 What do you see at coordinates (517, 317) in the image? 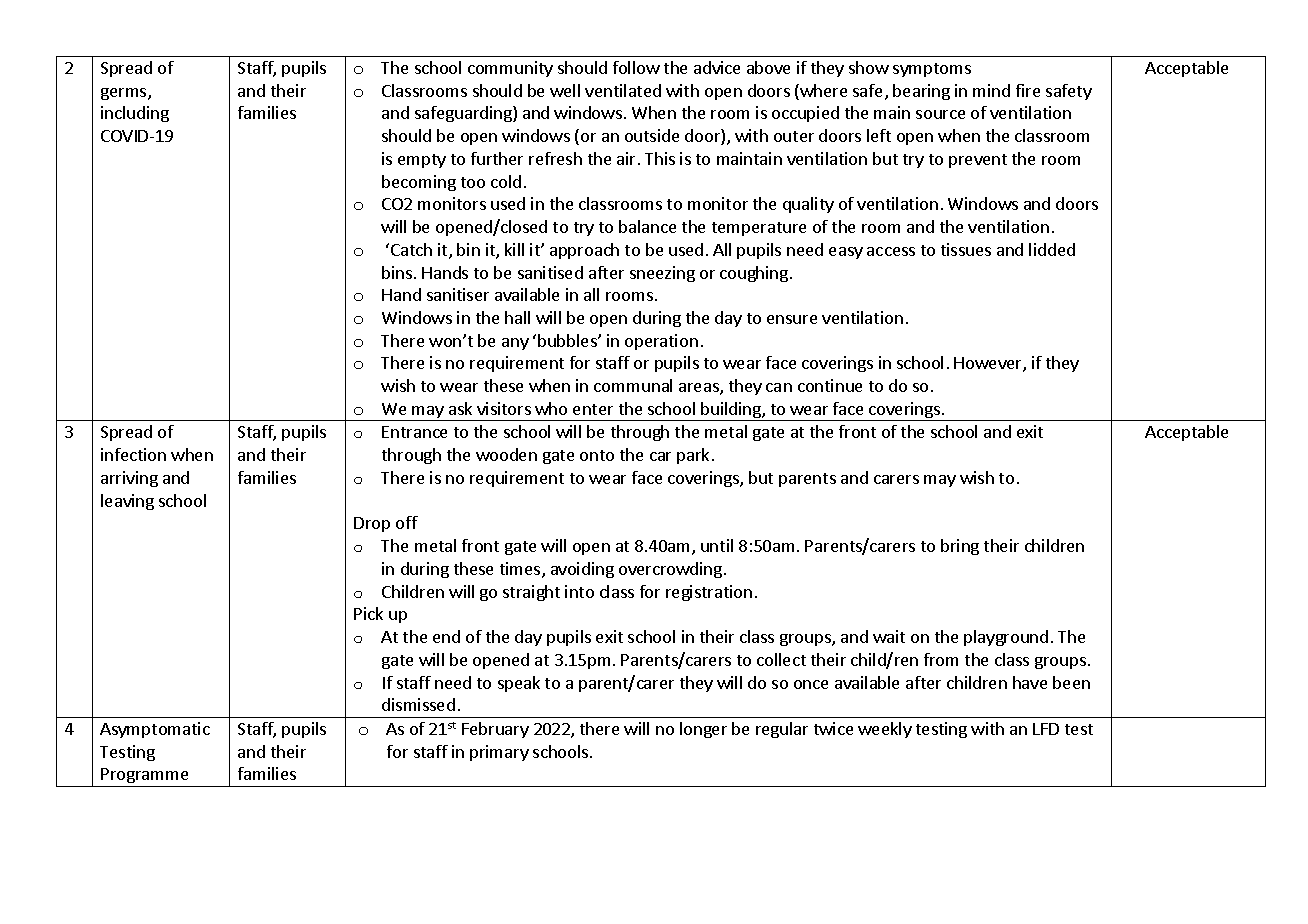
I see `hall` at bounding box center [517, 317].
